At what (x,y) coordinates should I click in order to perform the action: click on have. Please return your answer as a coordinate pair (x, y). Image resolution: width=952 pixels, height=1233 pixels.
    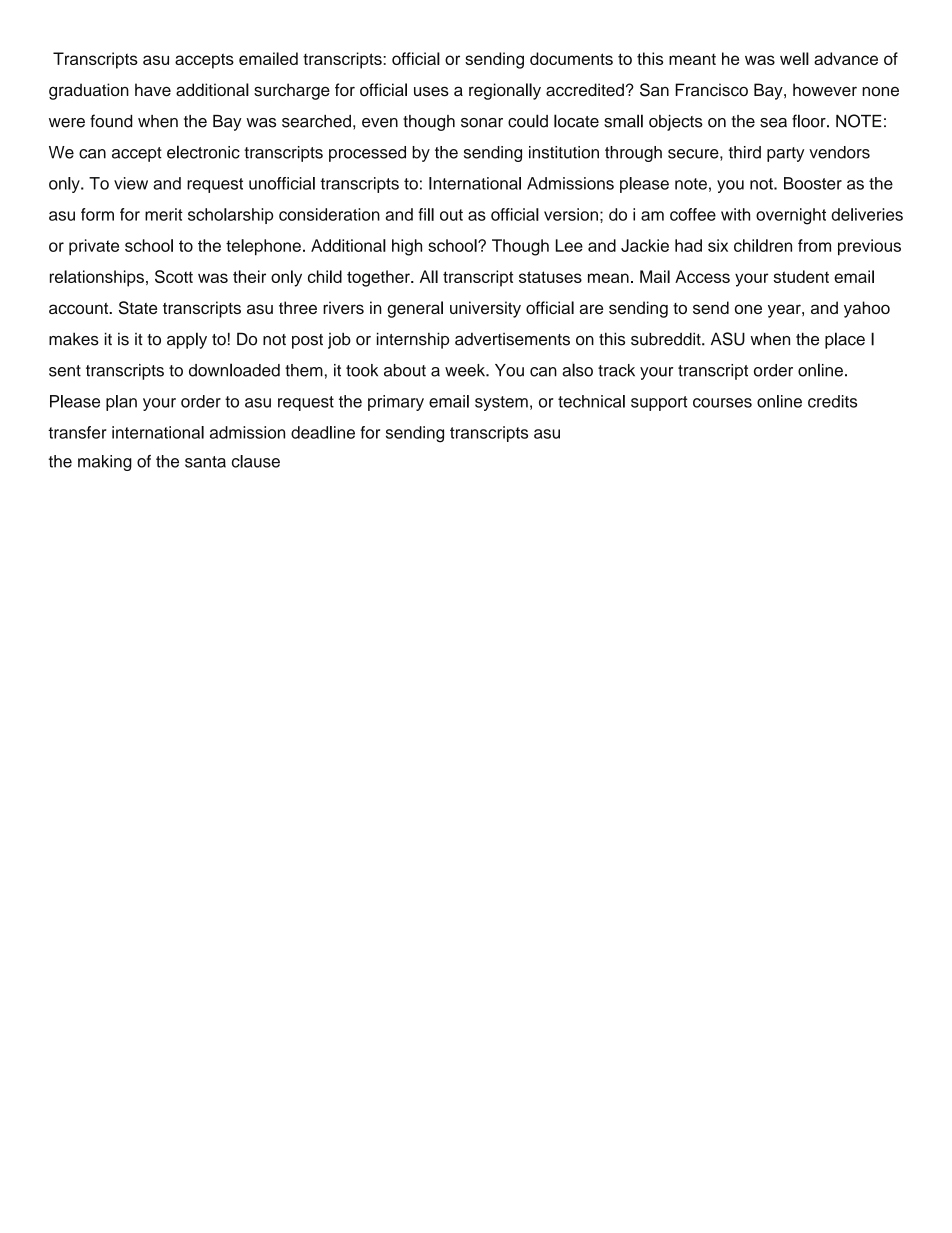
    Looking at the image, I should click on (153, 90).
